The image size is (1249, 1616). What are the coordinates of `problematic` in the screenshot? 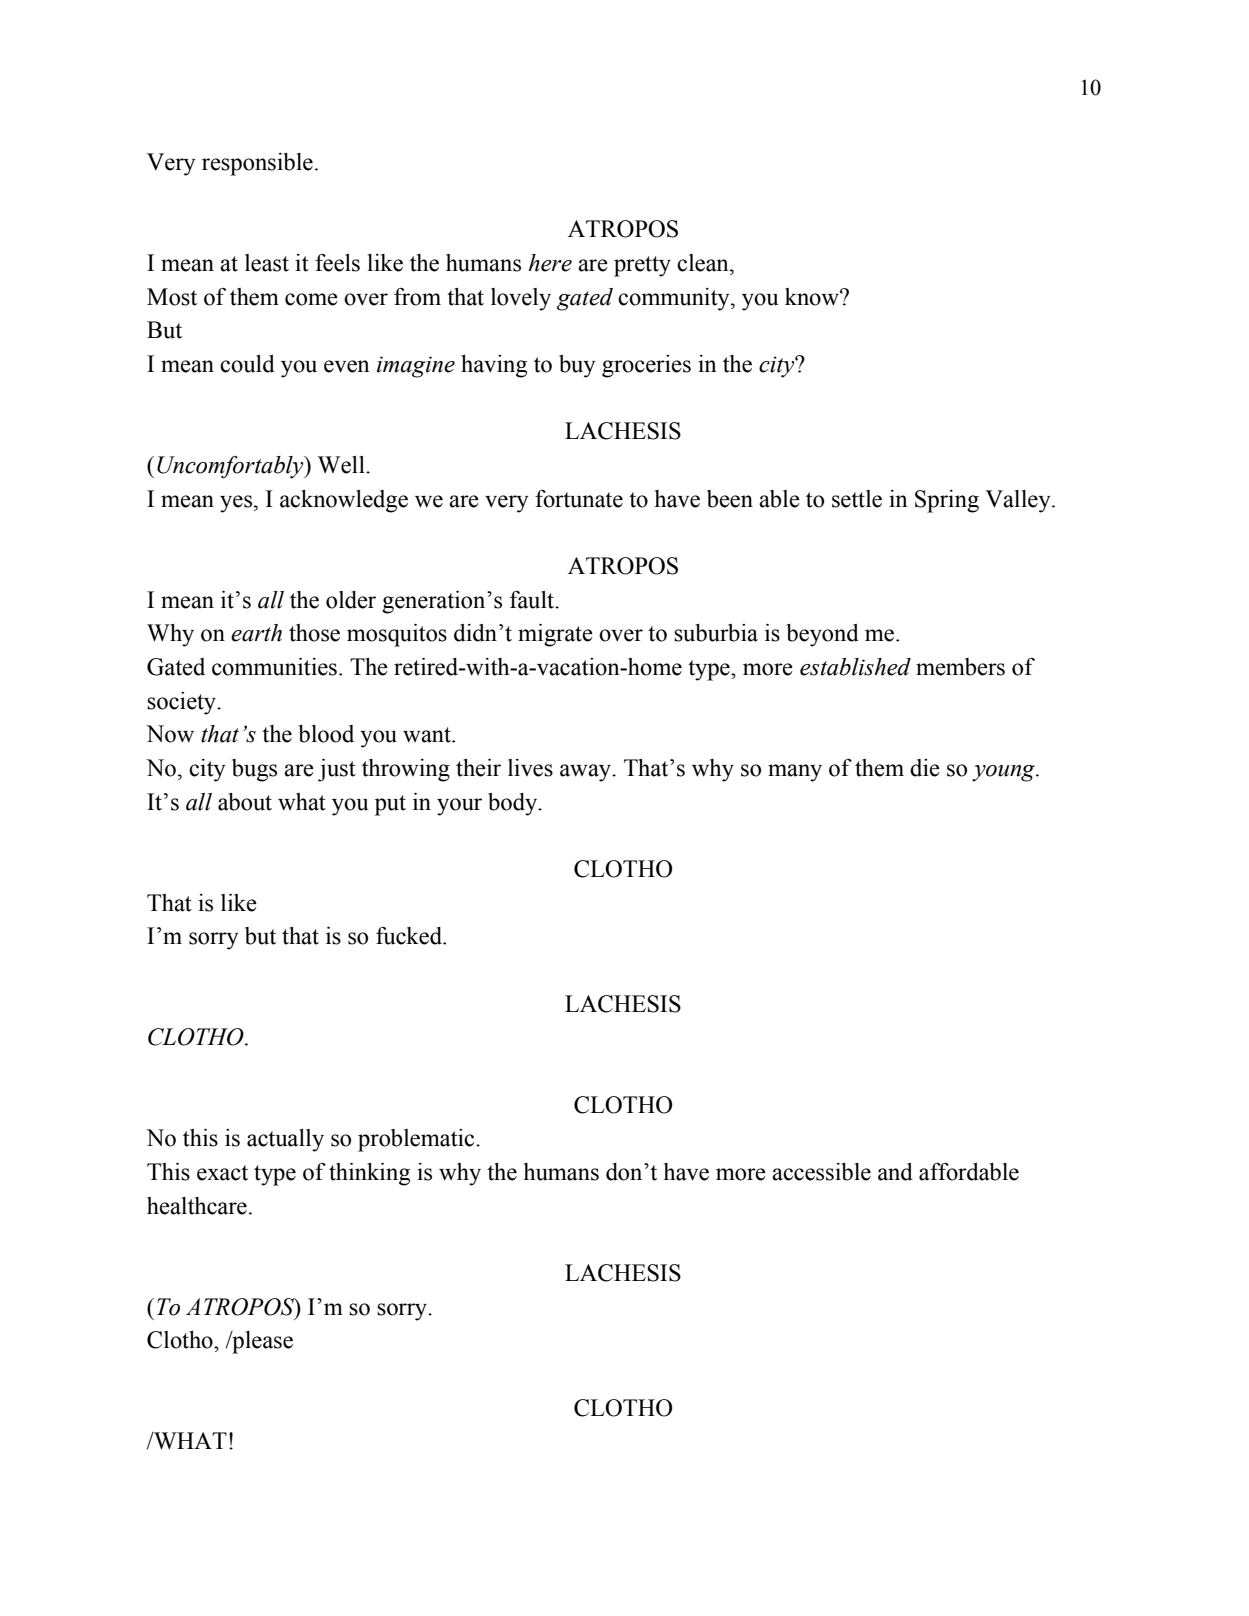 It's located at (417, 1140).
